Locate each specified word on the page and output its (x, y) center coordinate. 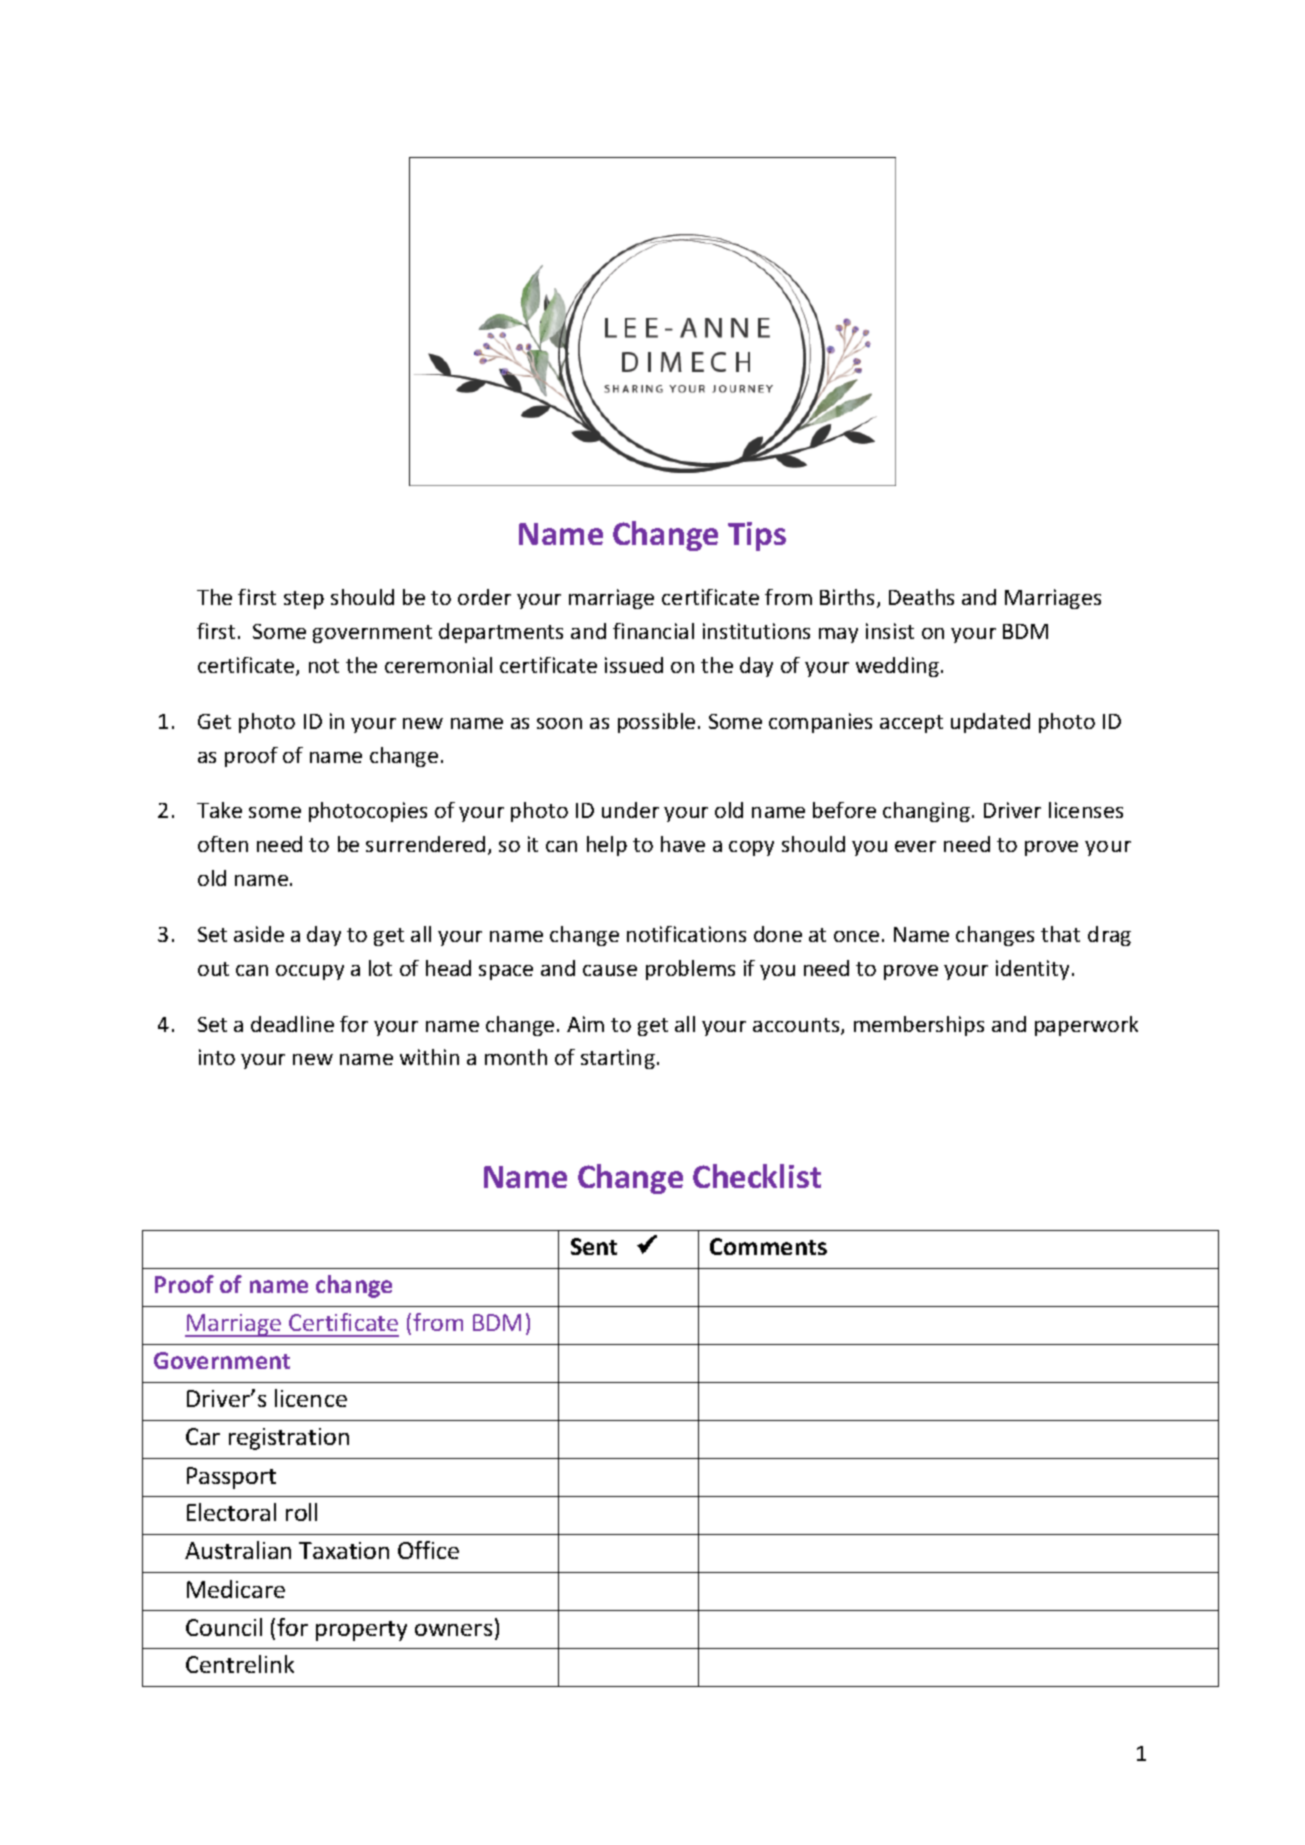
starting (618, 1059)
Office (428, 1550)
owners (453, 1630)
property (361, 1631)
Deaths (921, 597)
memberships (919, 1026)
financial (653, 631)
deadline (292, 1024)
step (304, 600)
